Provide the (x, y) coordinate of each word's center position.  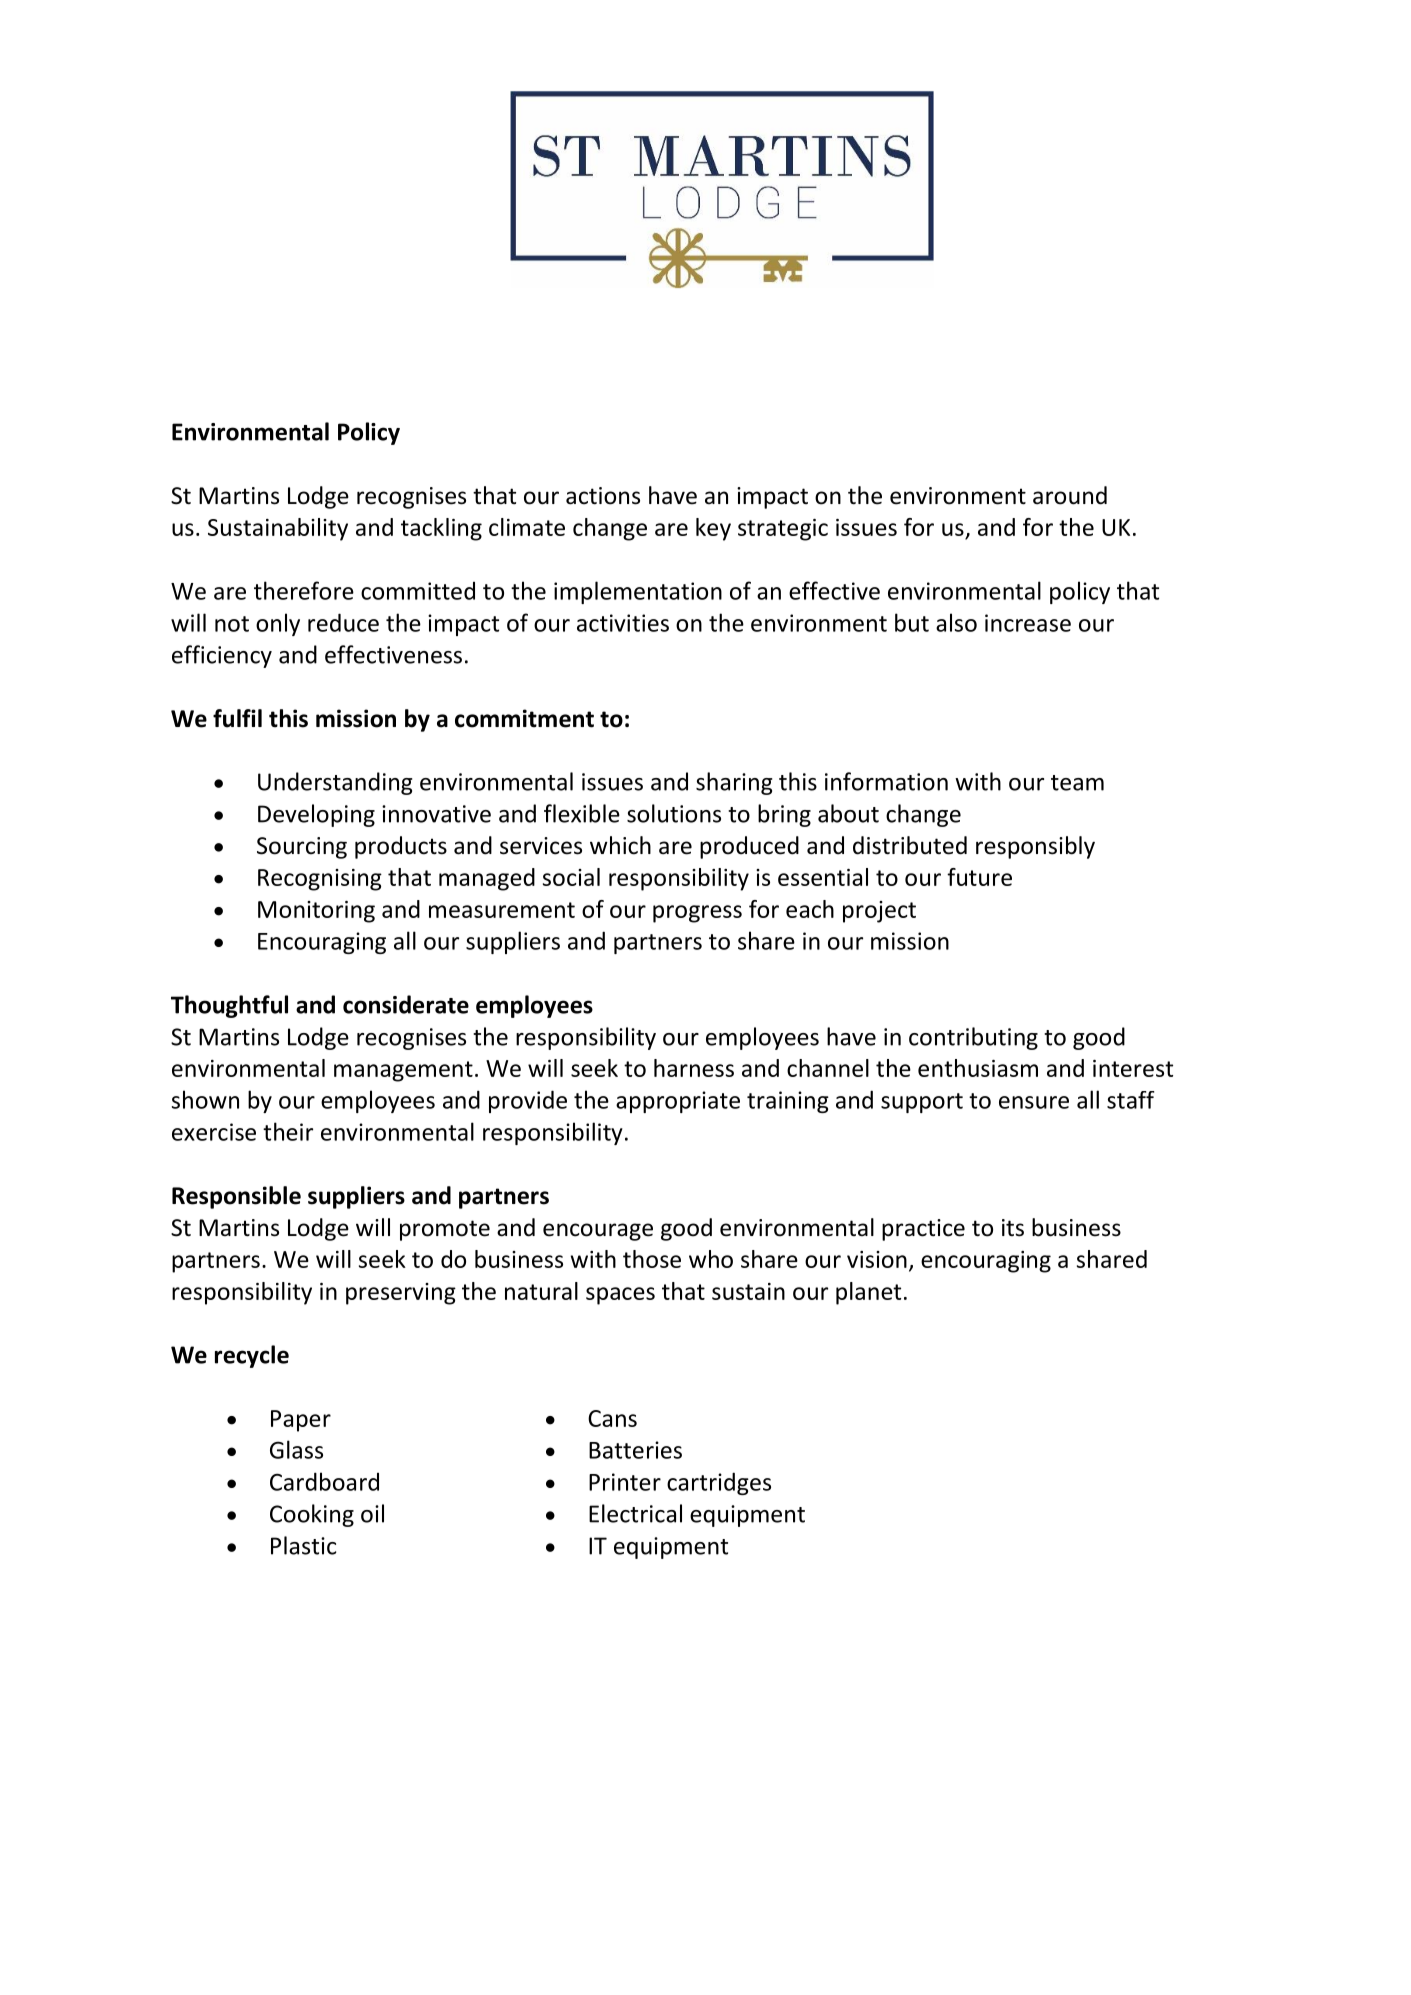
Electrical (635, 1513)
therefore (304, 590)
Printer (625, 1482)
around (1070, 495)
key (713, 529)
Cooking (312, 1515)
